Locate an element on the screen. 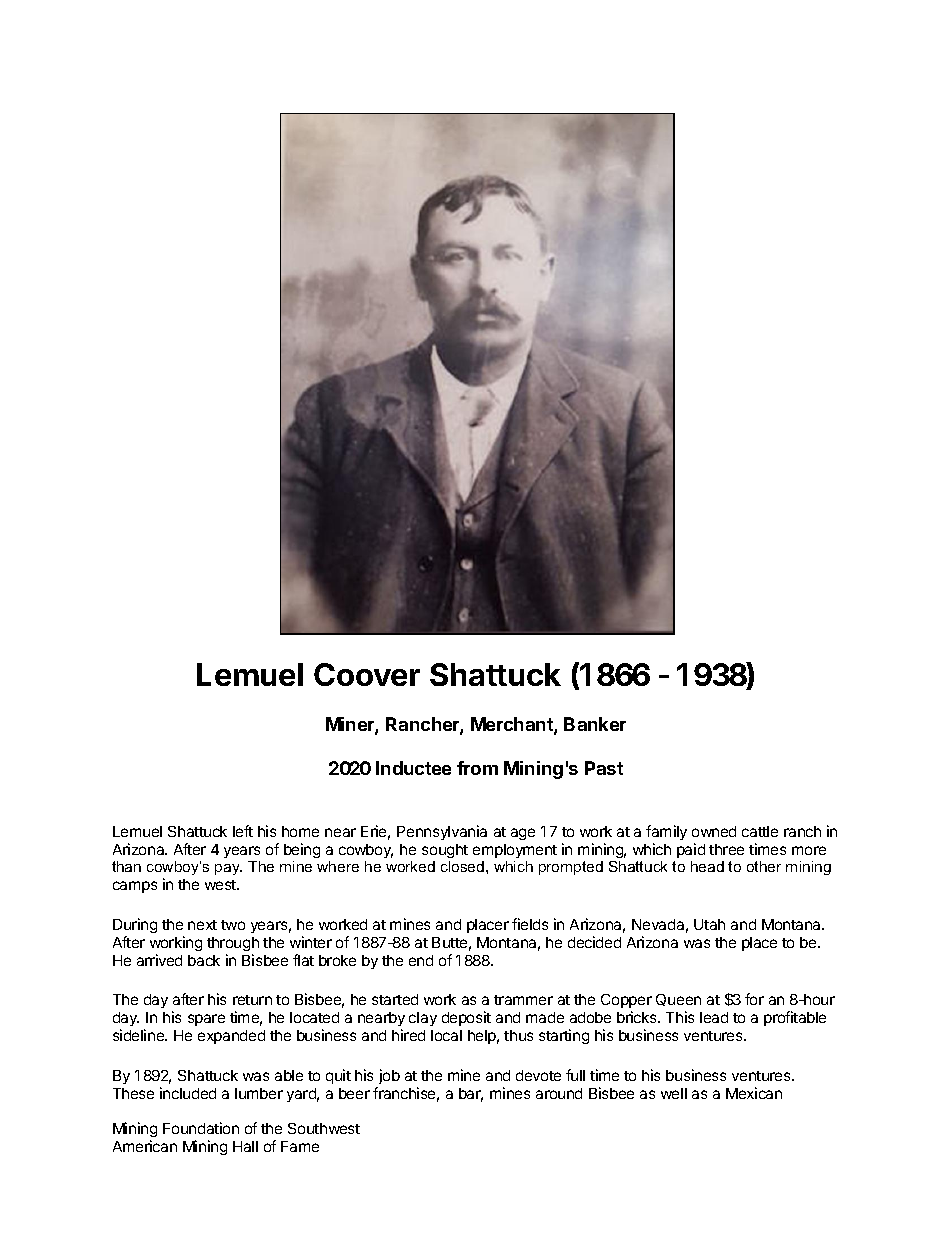 This screenshot has height=1233, width=952. around is located at coordinates (559, 1093).
